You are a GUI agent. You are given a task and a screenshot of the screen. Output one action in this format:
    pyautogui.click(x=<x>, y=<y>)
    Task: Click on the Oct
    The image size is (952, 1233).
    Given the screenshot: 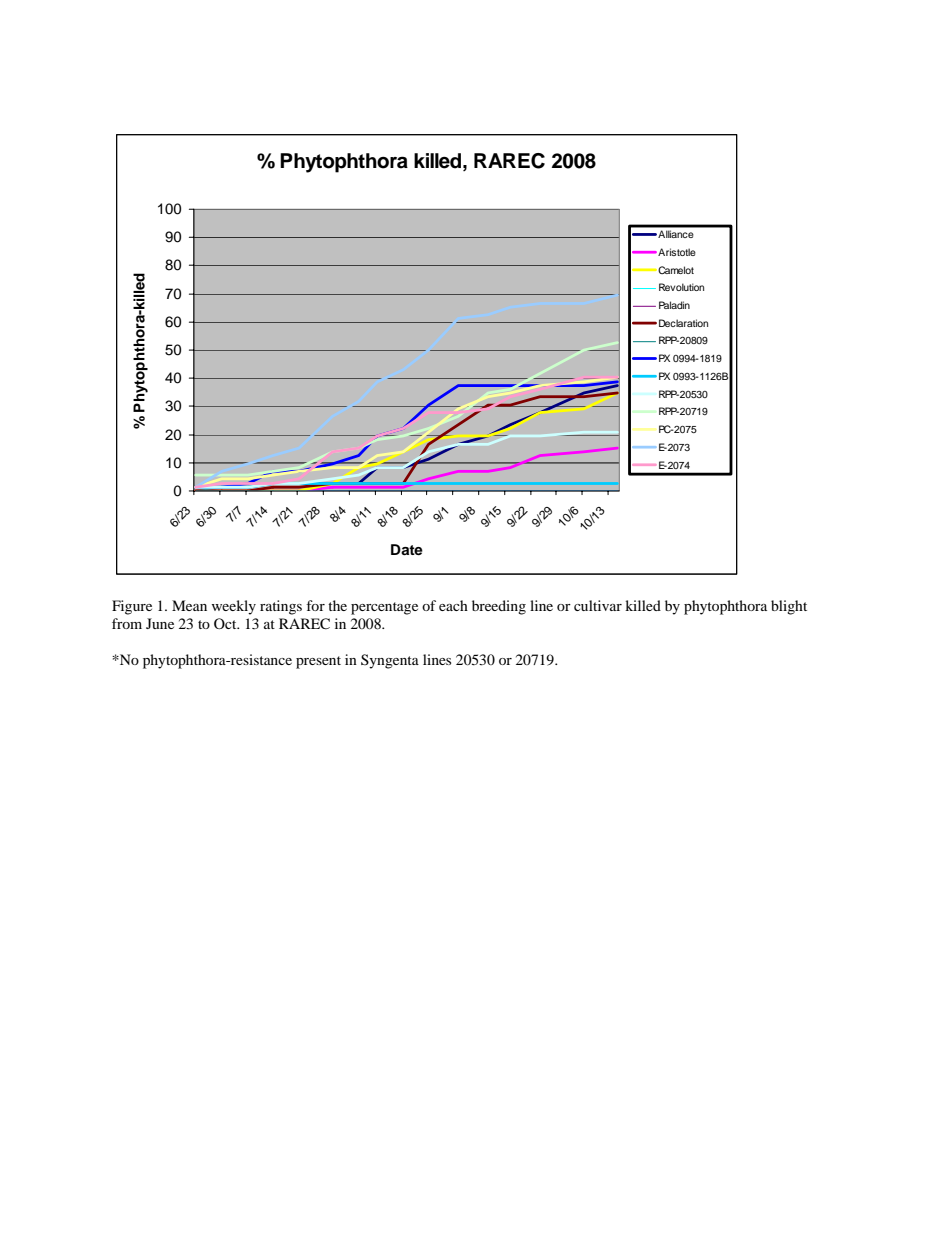 What is the action you would take?
    pyautogui.click(x=226, y=623)
